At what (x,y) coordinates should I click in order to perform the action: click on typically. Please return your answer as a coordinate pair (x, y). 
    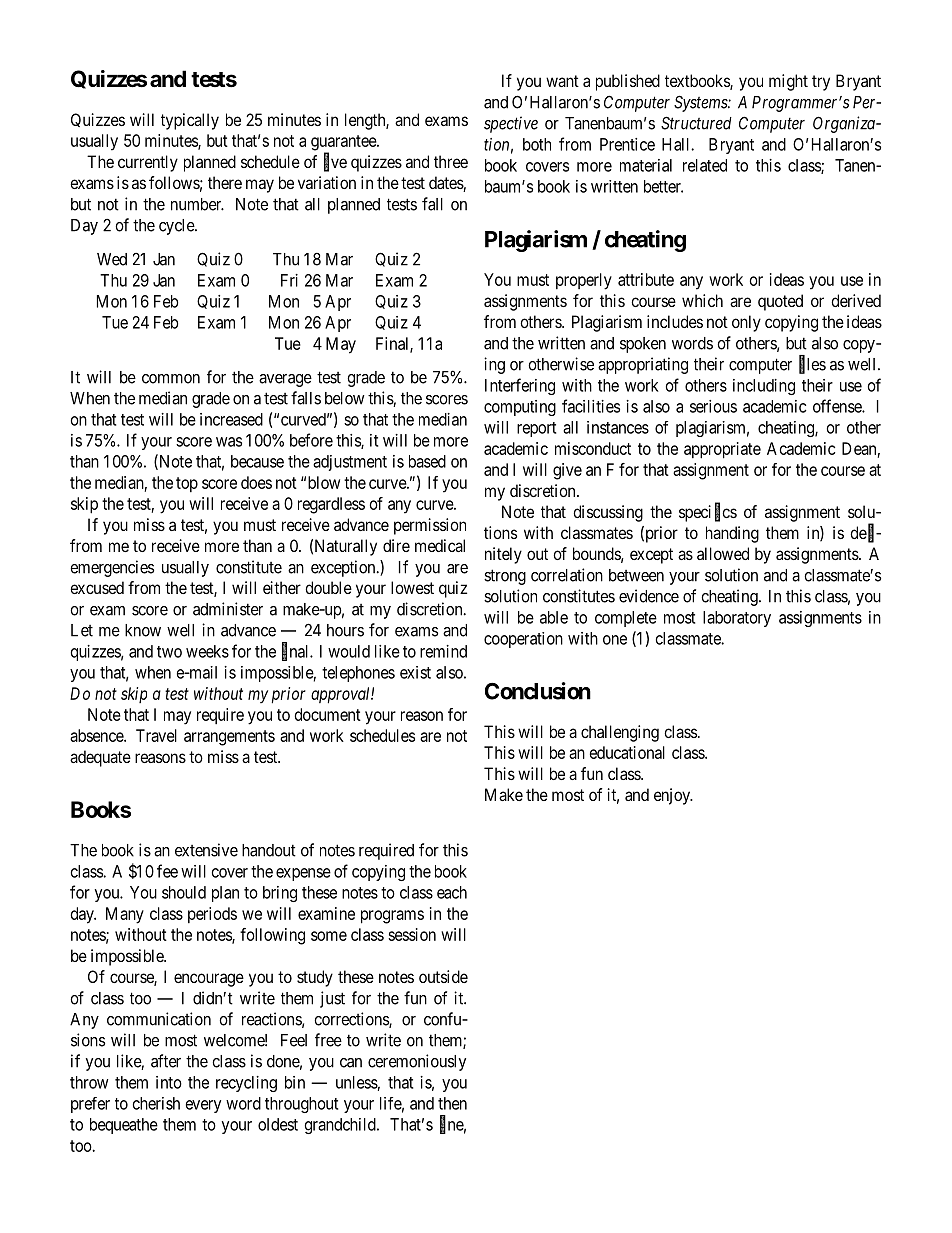
    Looking at the image, I should click on (190, 121).
